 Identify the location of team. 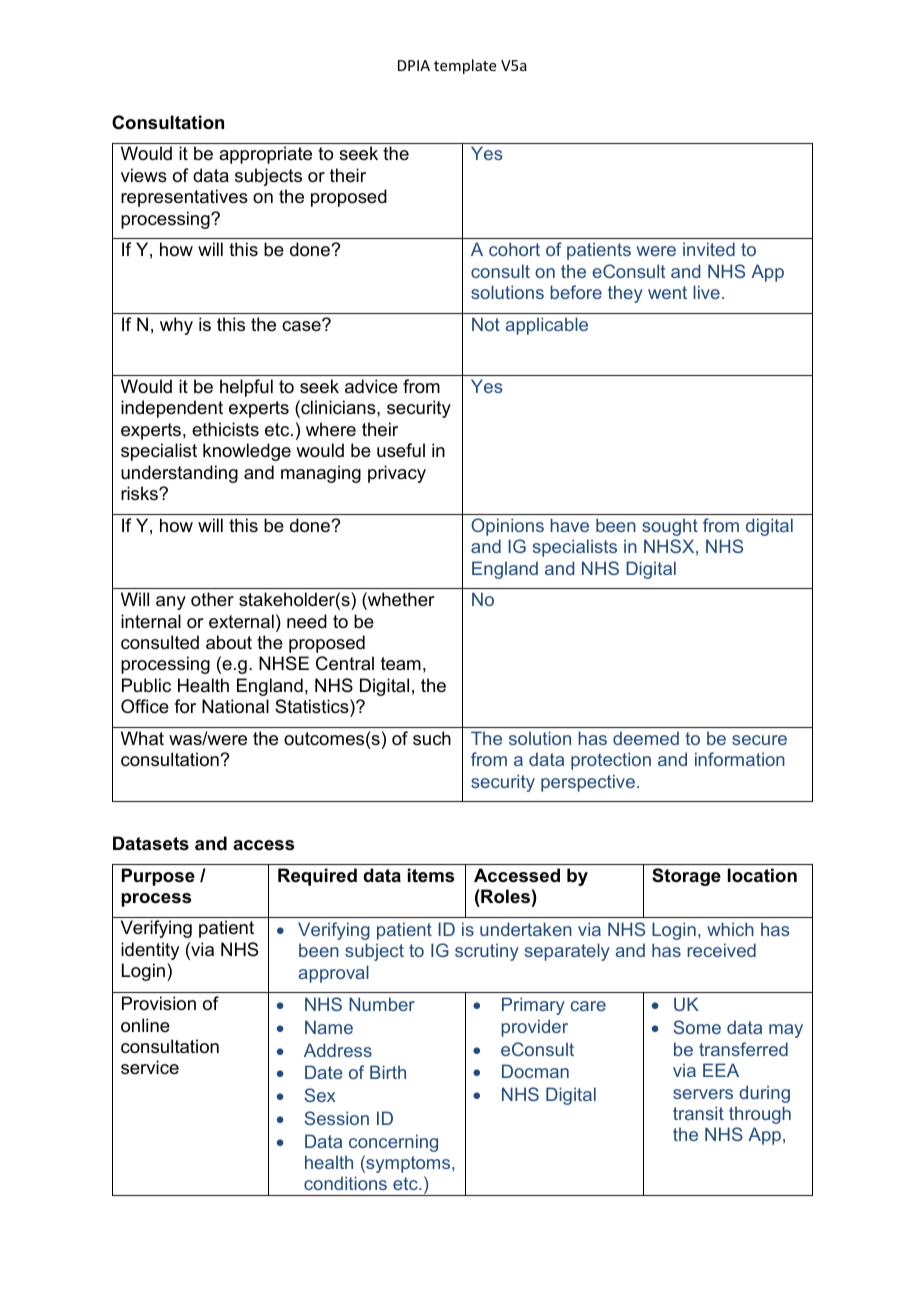
(401, 664).
